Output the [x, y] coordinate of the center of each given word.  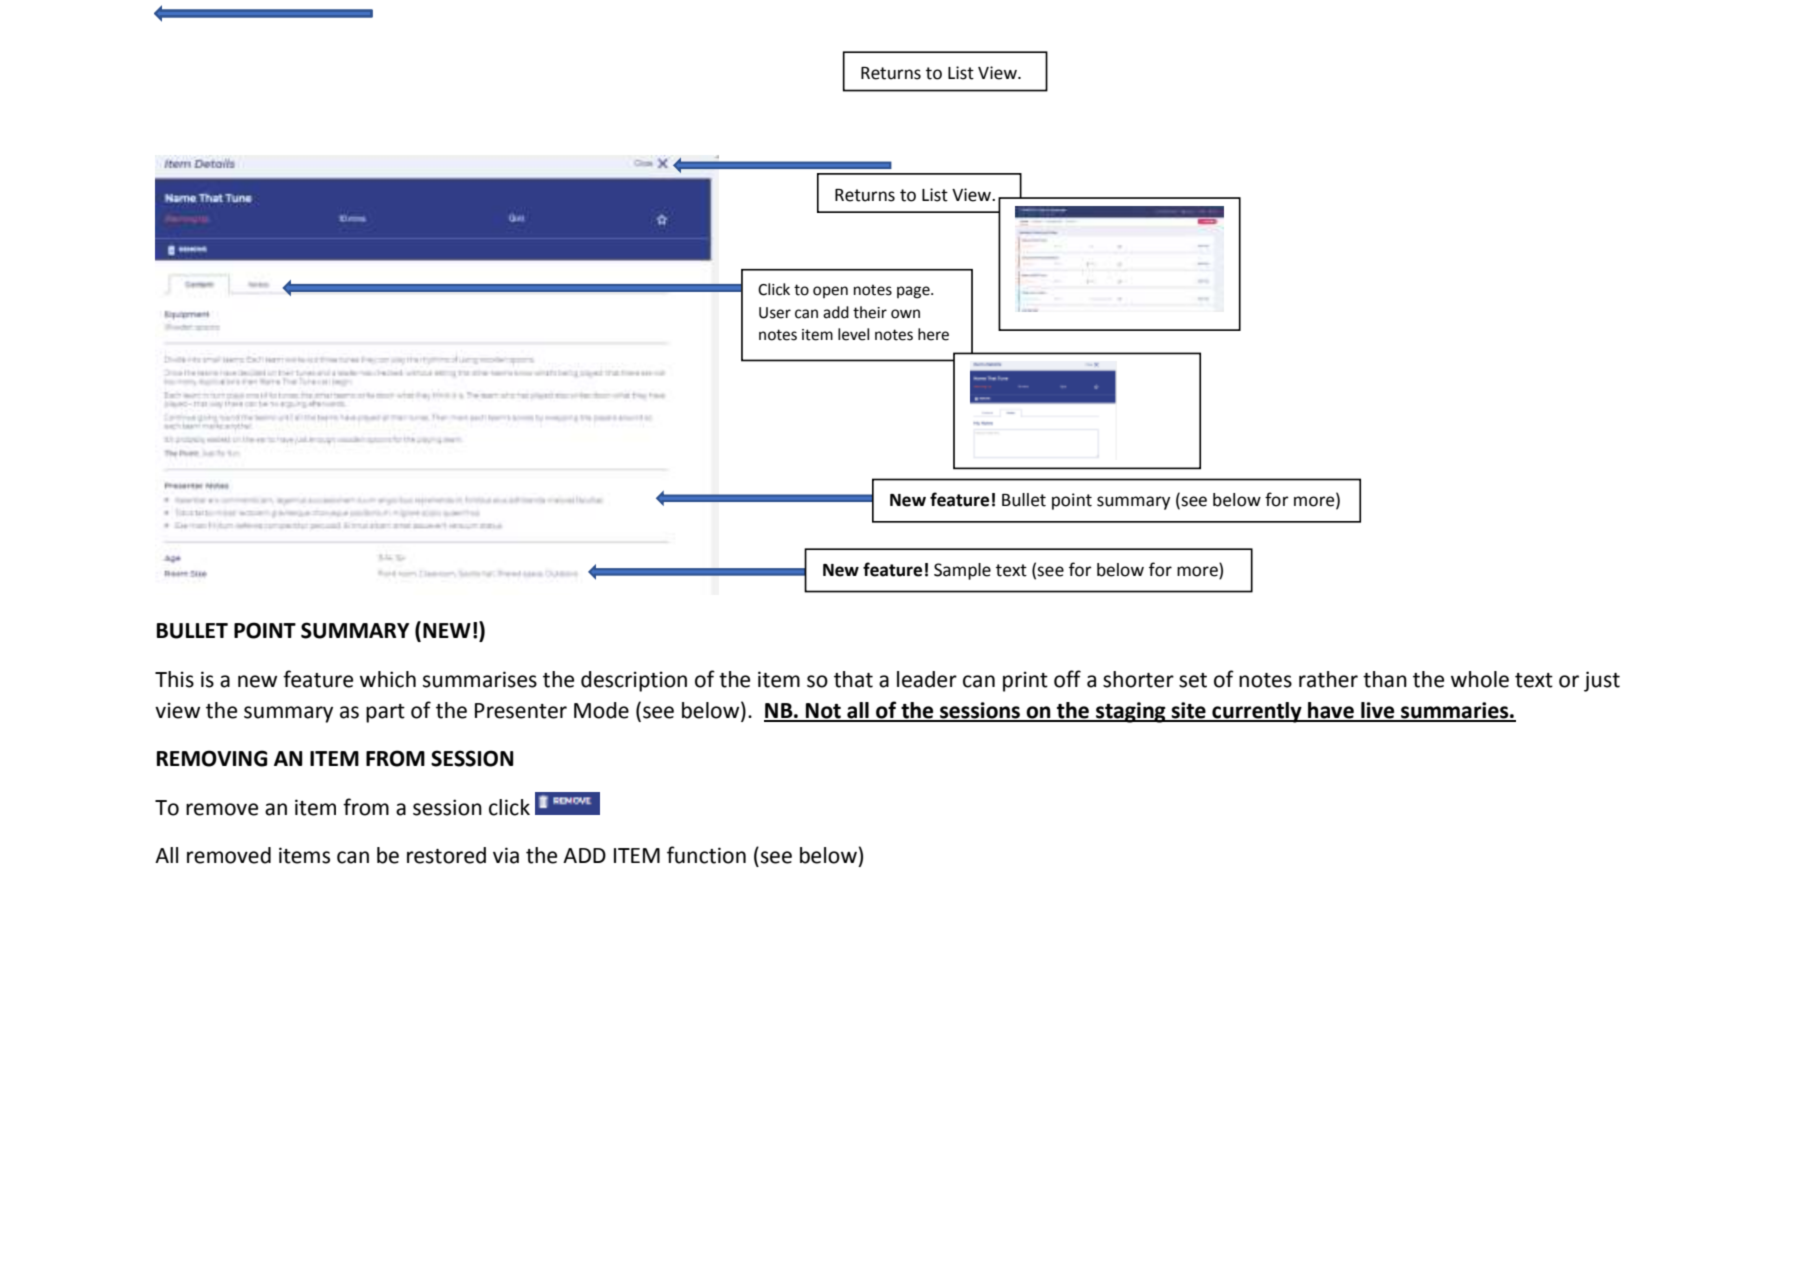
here [933, 334]
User [775, 313]
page [914, 292]
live [1378, 711]
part [385, 713]
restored [446, 855]
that [853, 679]
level [853, 334]
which [388, 679]
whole [1480, 679]
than [1385, 679]
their [870, 312]
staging [1131, 712]
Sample [962, 571]
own [905, 314]
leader [927, 679]
